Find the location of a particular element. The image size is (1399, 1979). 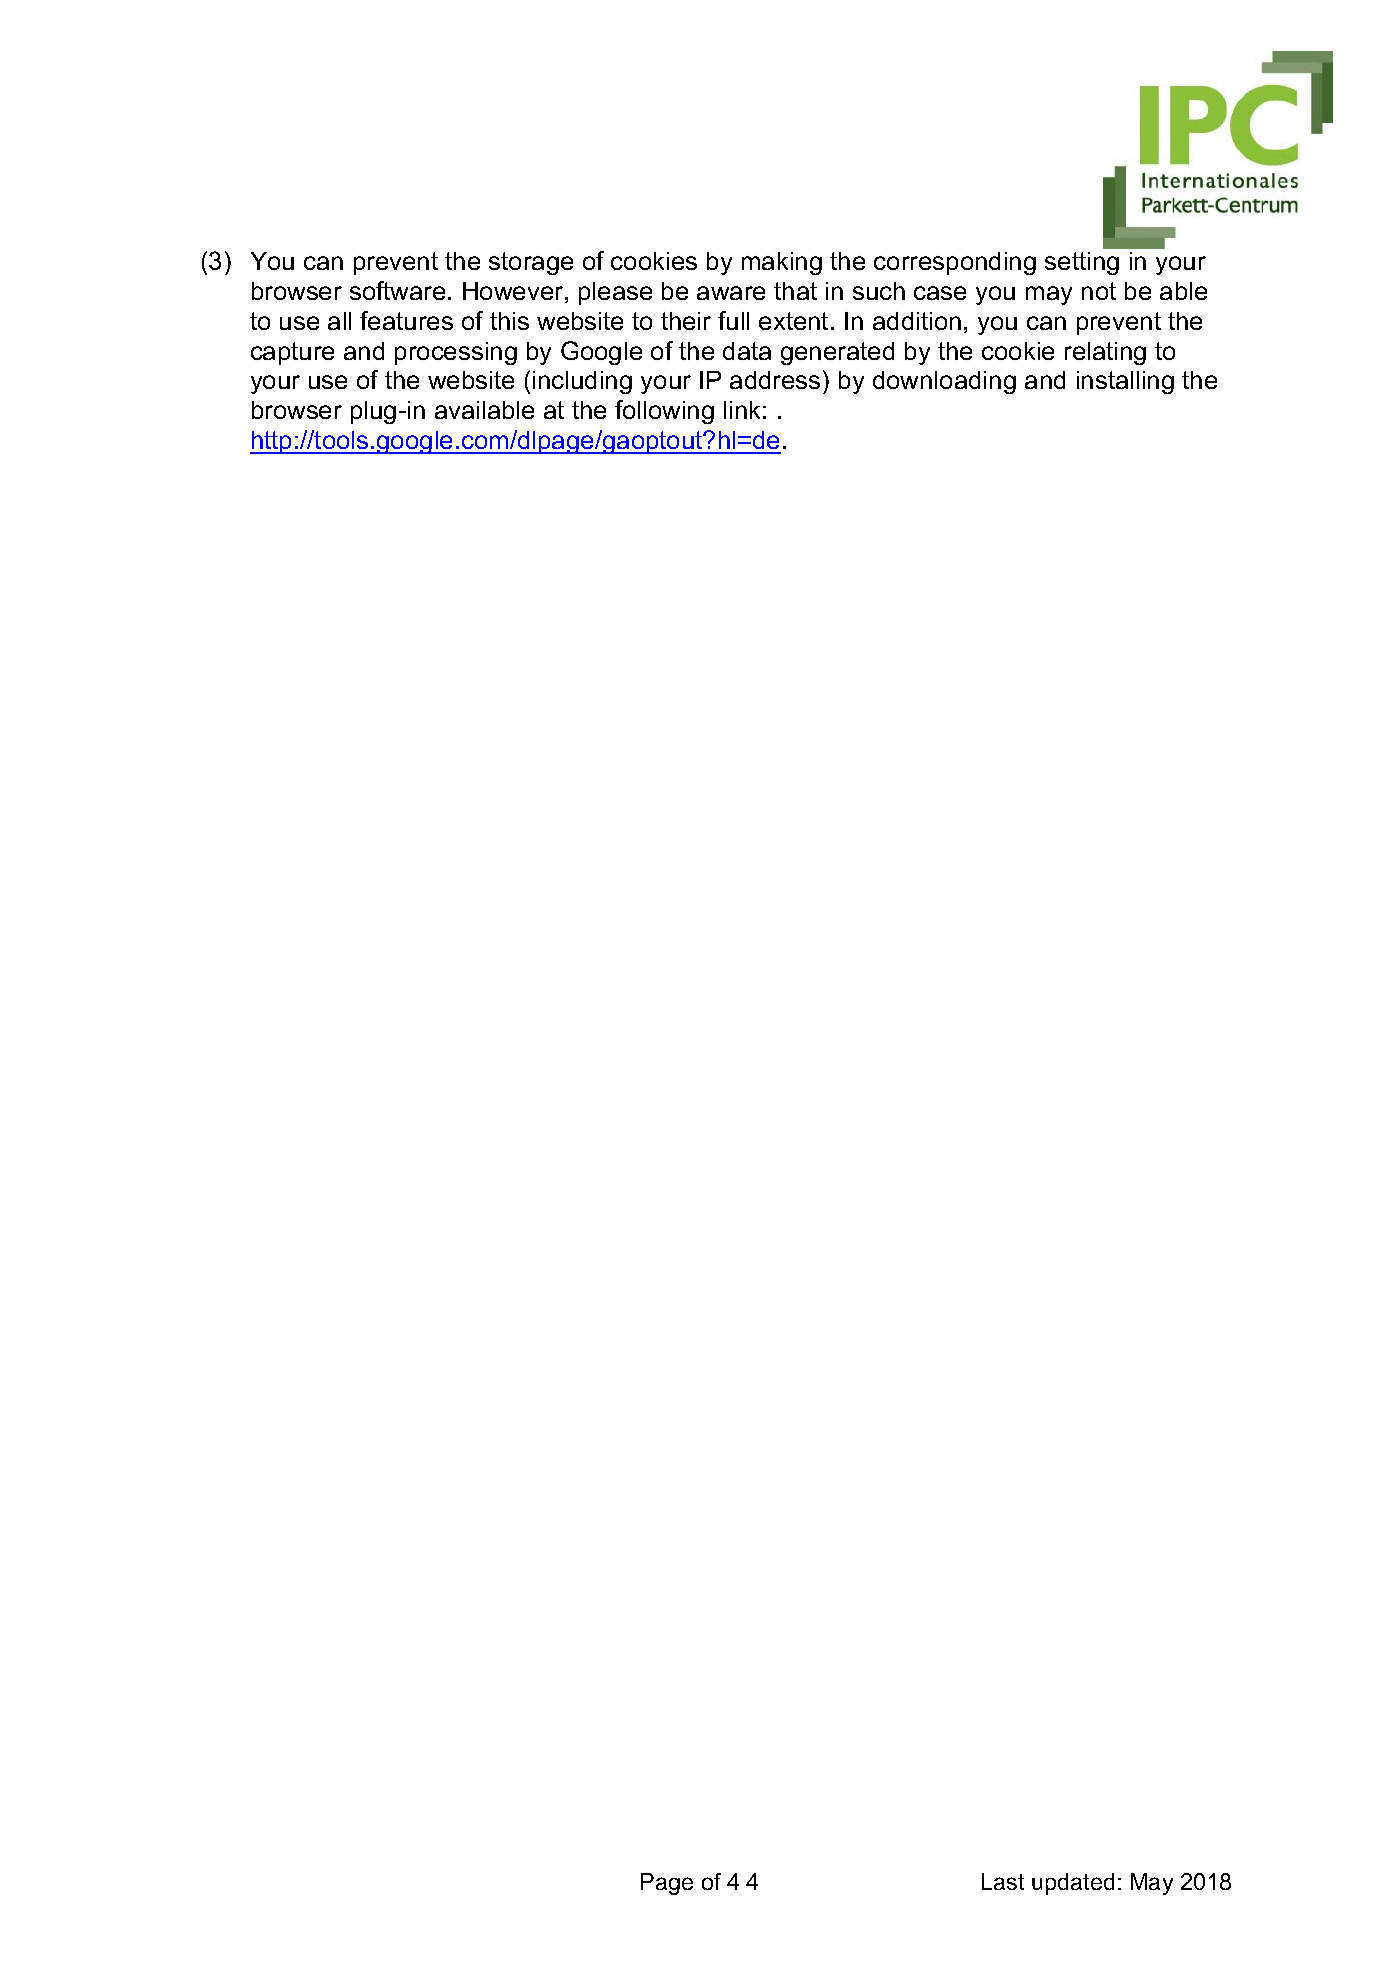

installing is located at coordinates (1125, 382).
